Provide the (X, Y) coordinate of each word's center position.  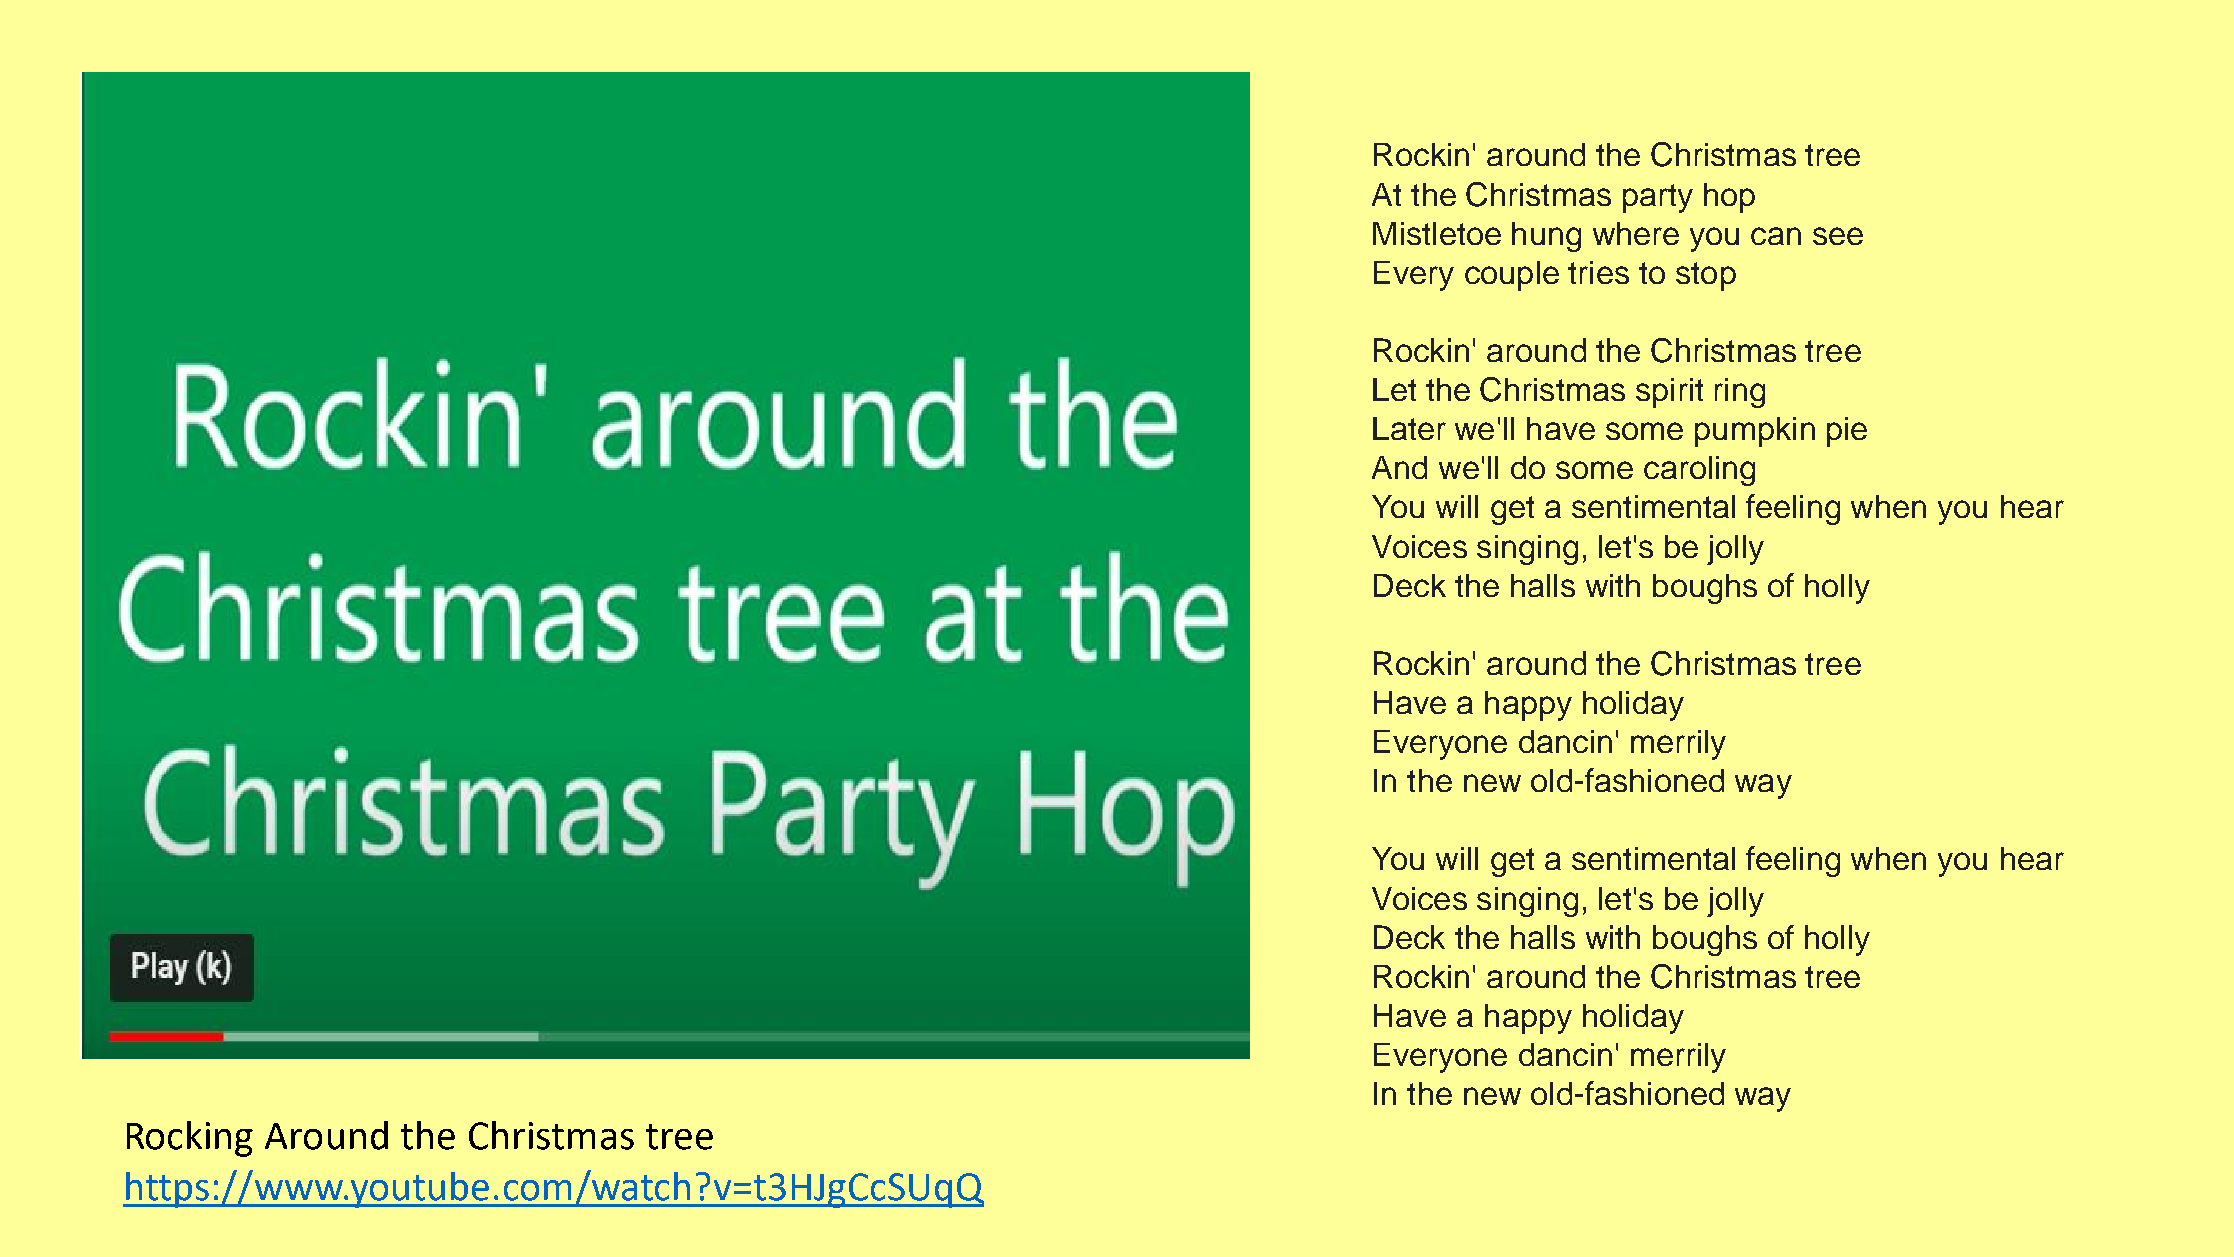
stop (1706, 276)
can (1776, 236)
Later (1409, 428)
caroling (1699, 471)
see (1838, 236)
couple (1512, 276)
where (1636, 233)
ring (1740, 393)
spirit (1669, 393)
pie (1847, 432)
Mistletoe (1437, 233)
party (1658, 198)
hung (1546, 237)
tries (1598, 272)
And (1399, 467)
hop (1729, 198)
